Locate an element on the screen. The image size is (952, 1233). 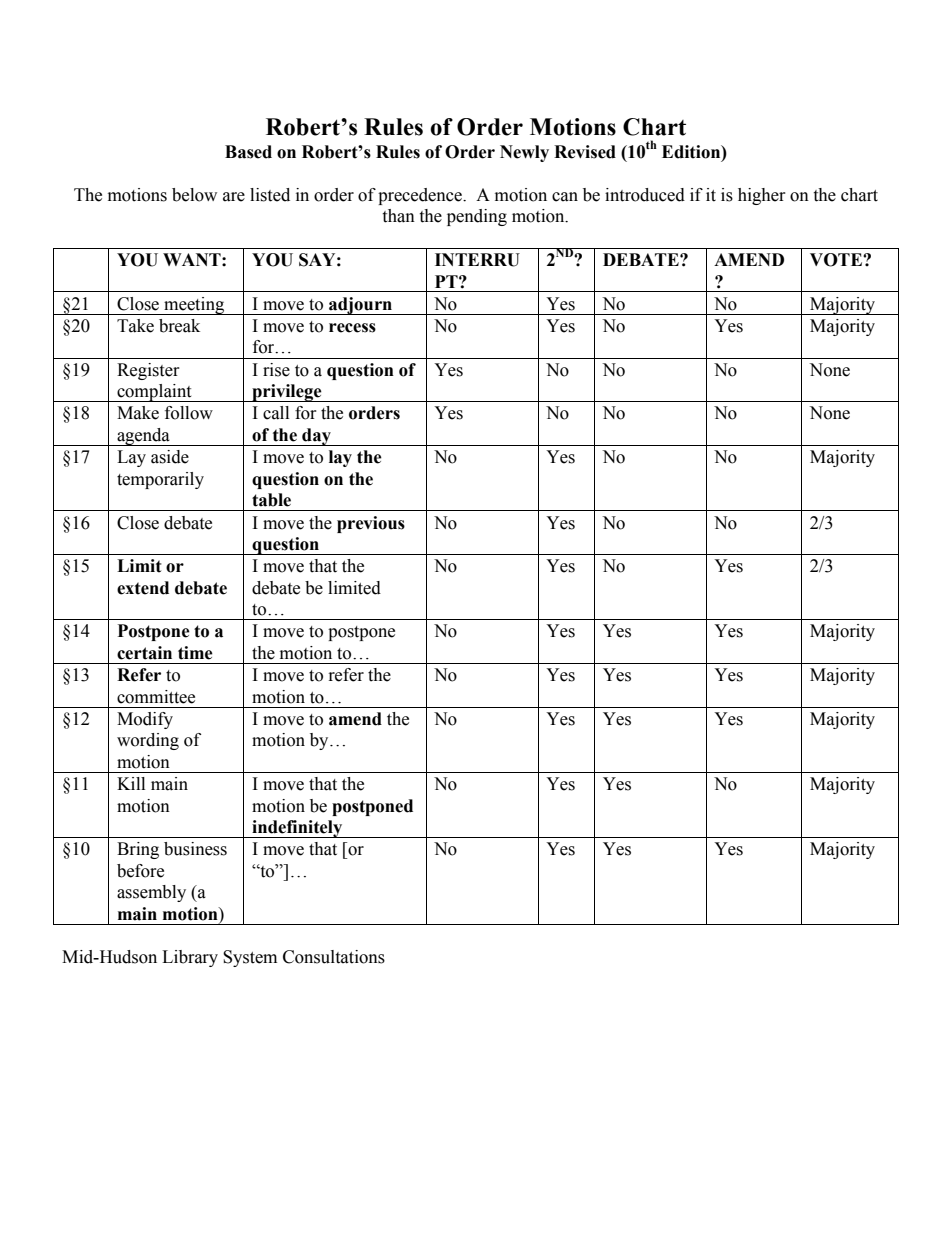
recess is located at coordinates (352, 328).
